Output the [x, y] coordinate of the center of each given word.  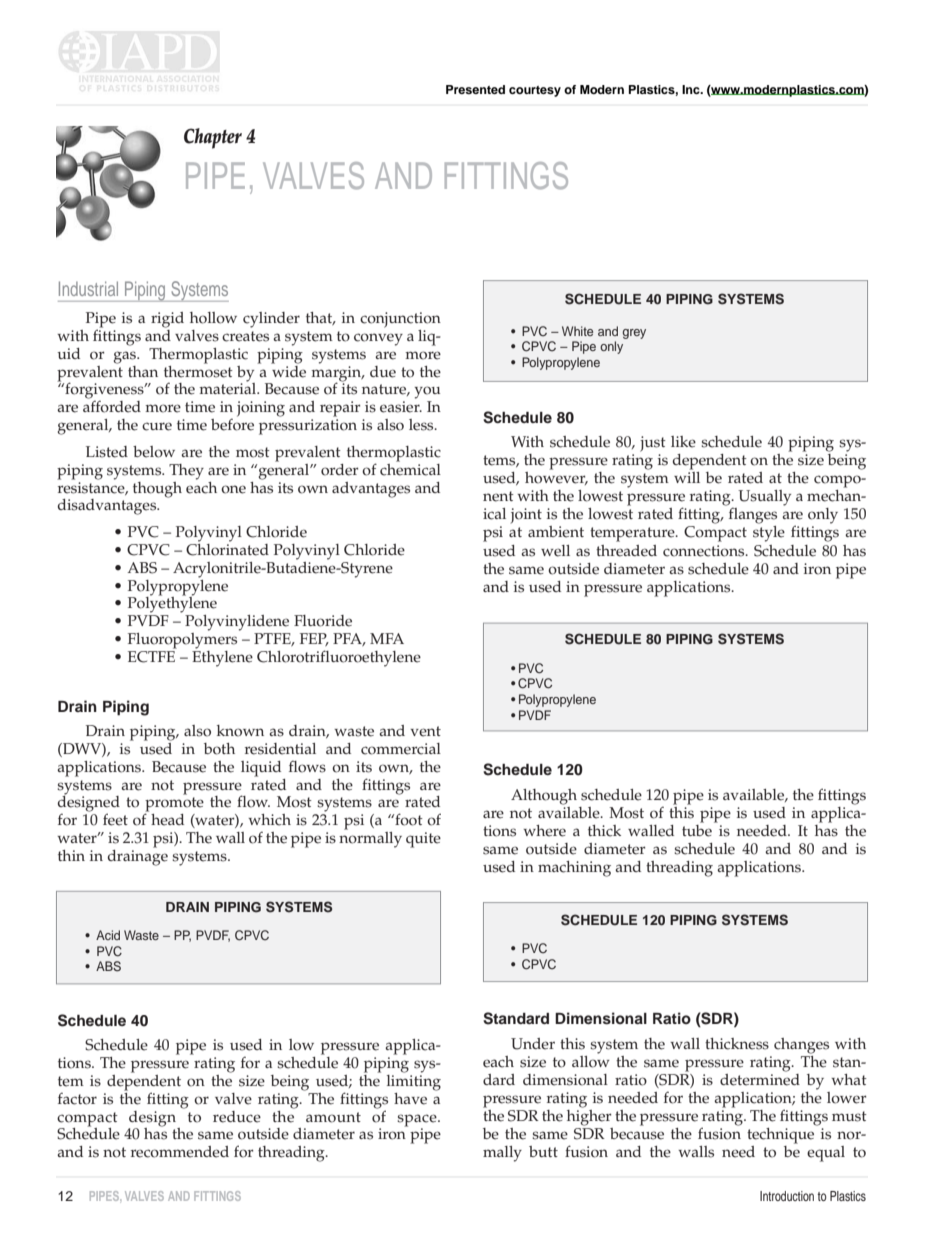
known [240, 731]
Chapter [213, 138]
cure [157, 426]
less [422, 425]
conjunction [400, 320]
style [769, 534]
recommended [180, 1152]
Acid [108, 935]
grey [634, 334]
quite [423, 840]
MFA [387, 638]
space [418, 1120]
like [683, 442]
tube [697, 829]
